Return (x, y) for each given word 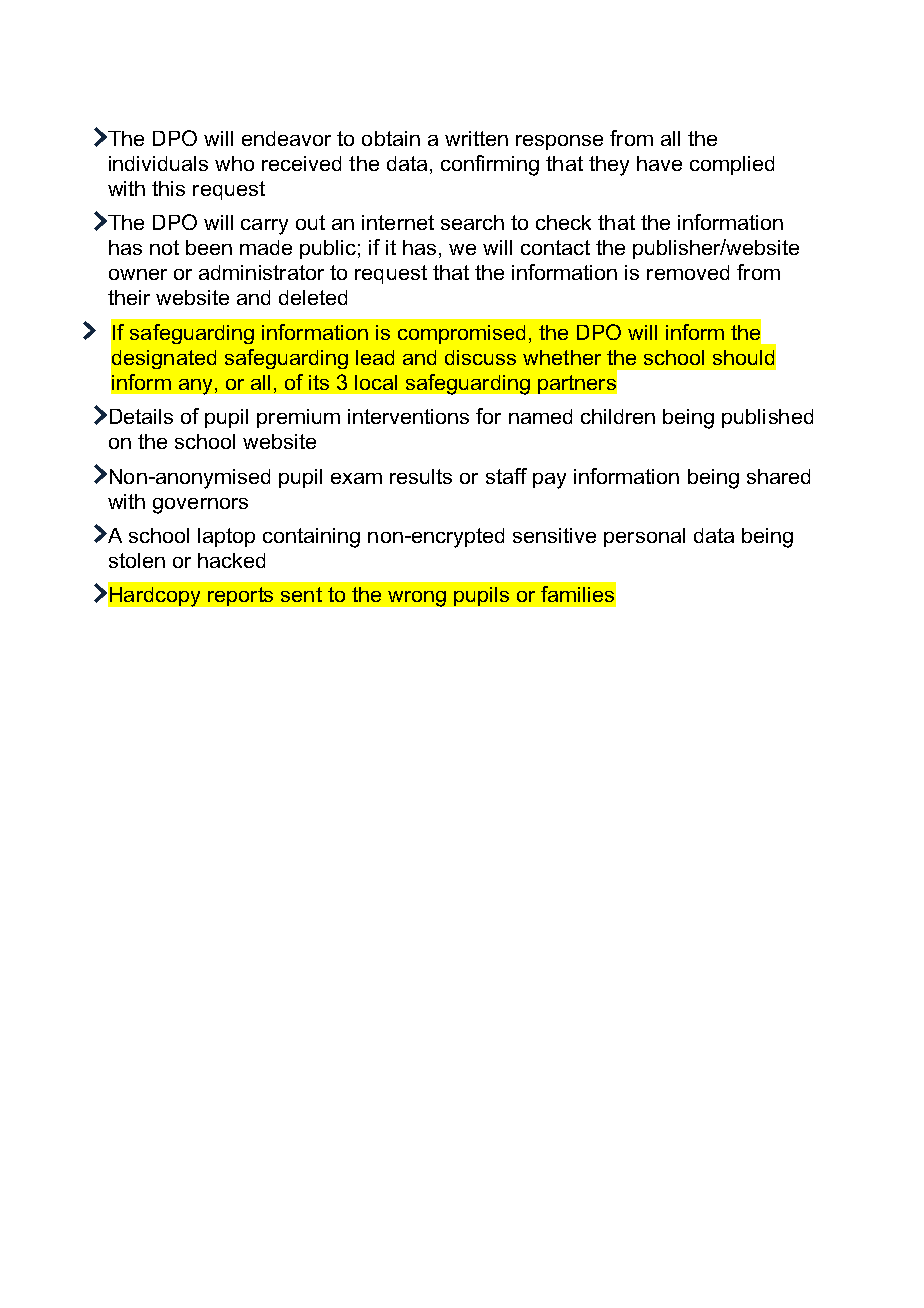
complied (732, 165)
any (195, 387)
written (476, 138)
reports (240, 596)
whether (562, 357)
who (234, 163)
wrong (417, 599)
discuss (480, 357)
